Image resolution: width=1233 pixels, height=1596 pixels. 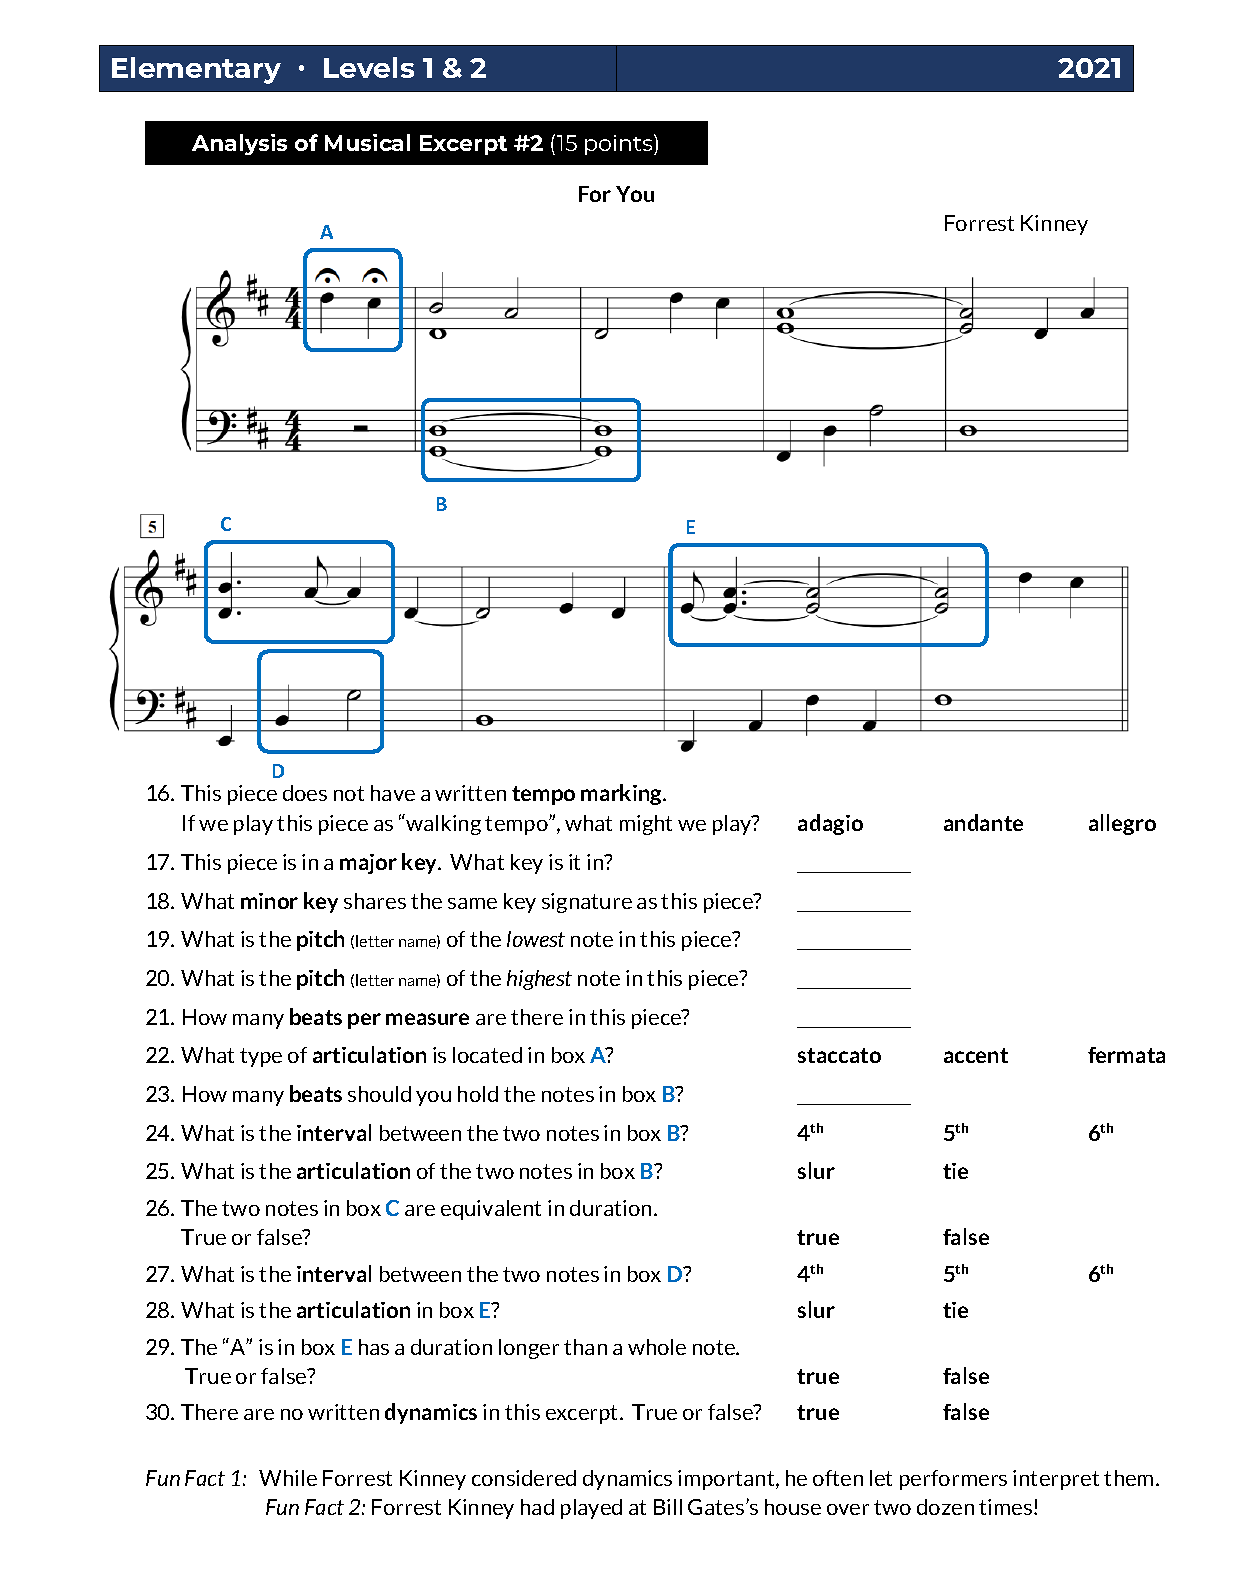 What do you see at coordinates (668, 1507) in the document?
I see `Bill` at bounding box center [668, 1507].
